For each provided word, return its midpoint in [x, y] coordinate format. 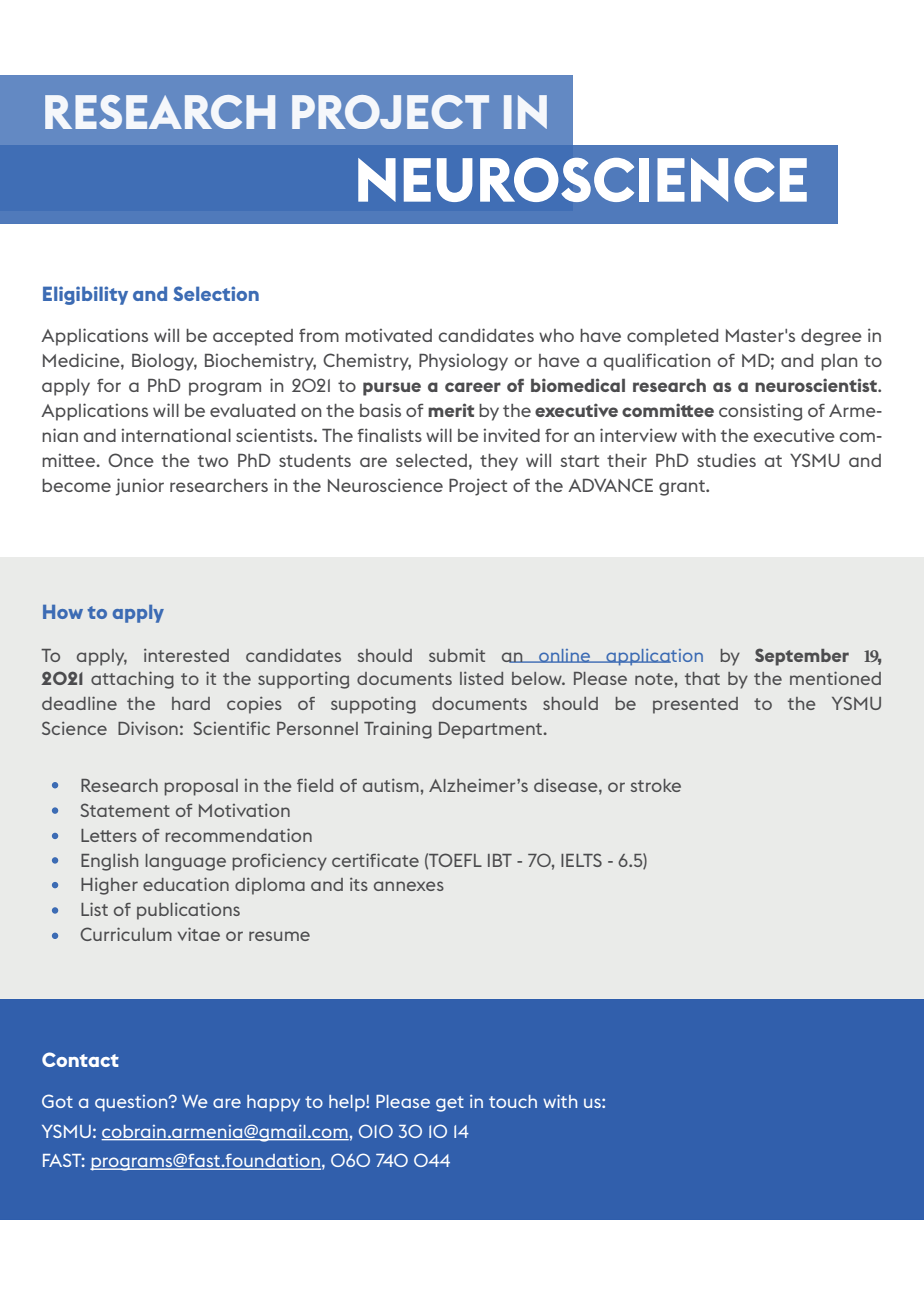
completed [672, 337]
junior [140, 487]
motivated [388, 335]
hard [191, 703]
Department [492, 730]
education [186, 884]
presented [695, 705]
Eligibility [85, 295]
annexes [409, 886]
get [450, 1104]
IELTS [581, 860]
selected [431, 460]
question [132, 1103]
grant [683, 488]
